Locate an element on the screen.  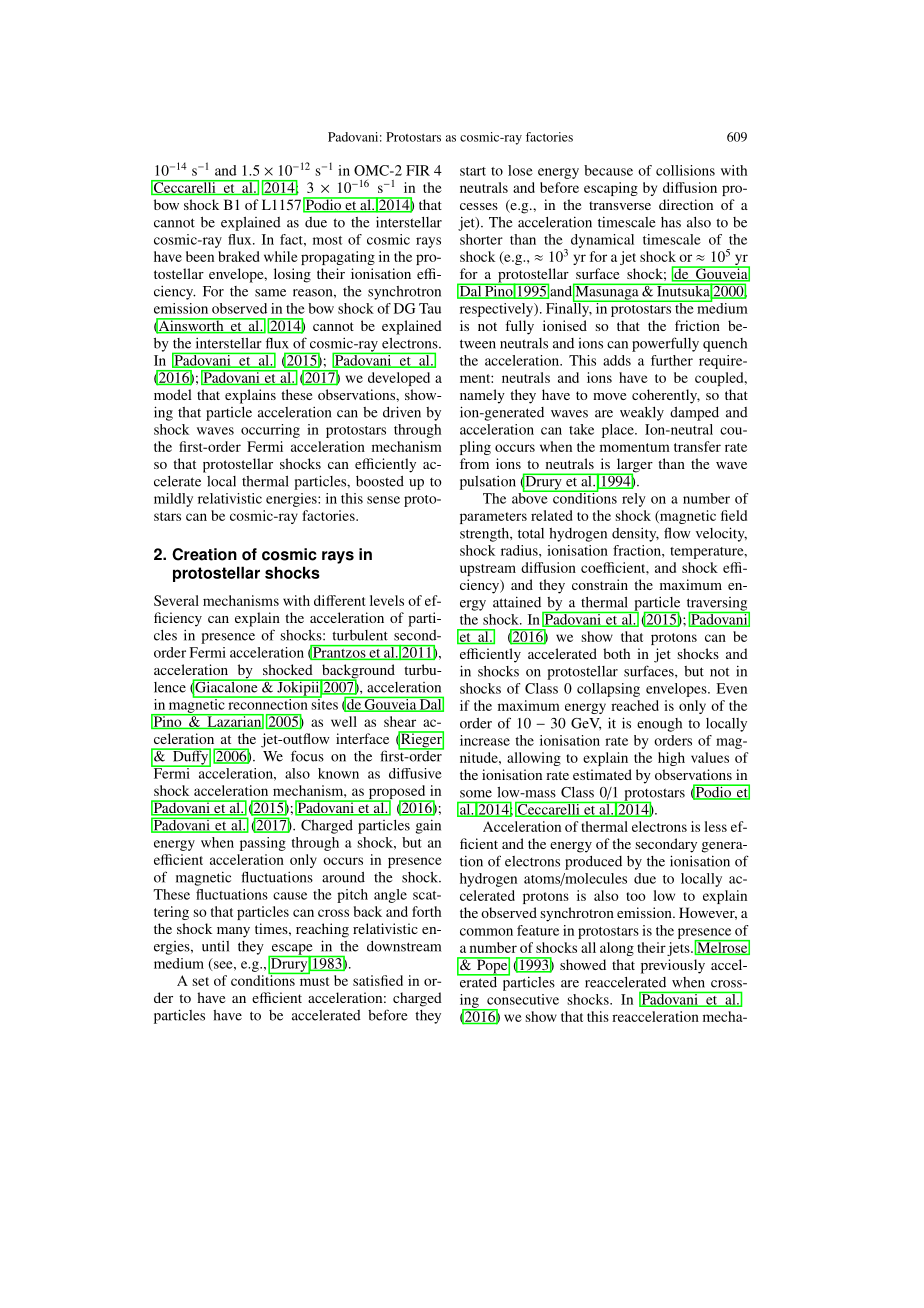
has is located at coordinates (671, 222).
